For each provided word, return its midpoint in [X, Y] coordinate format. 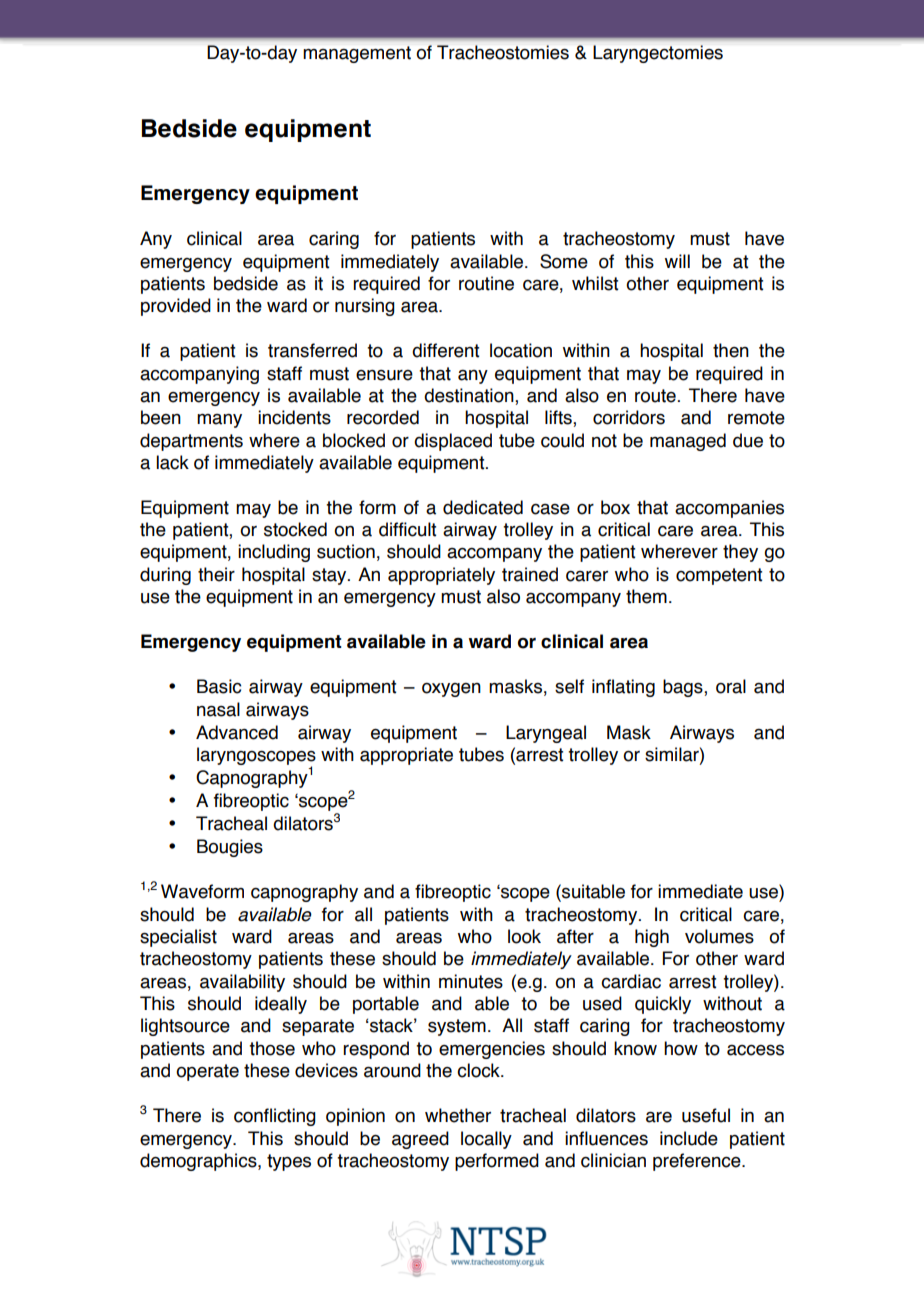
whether [458, 1115]
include [689, 1138]
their [216, 574]
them [646, 596]
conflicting [275, 1117]
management [357, 54]
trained [530, 574]
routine [486, 283]
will [677, 261]
